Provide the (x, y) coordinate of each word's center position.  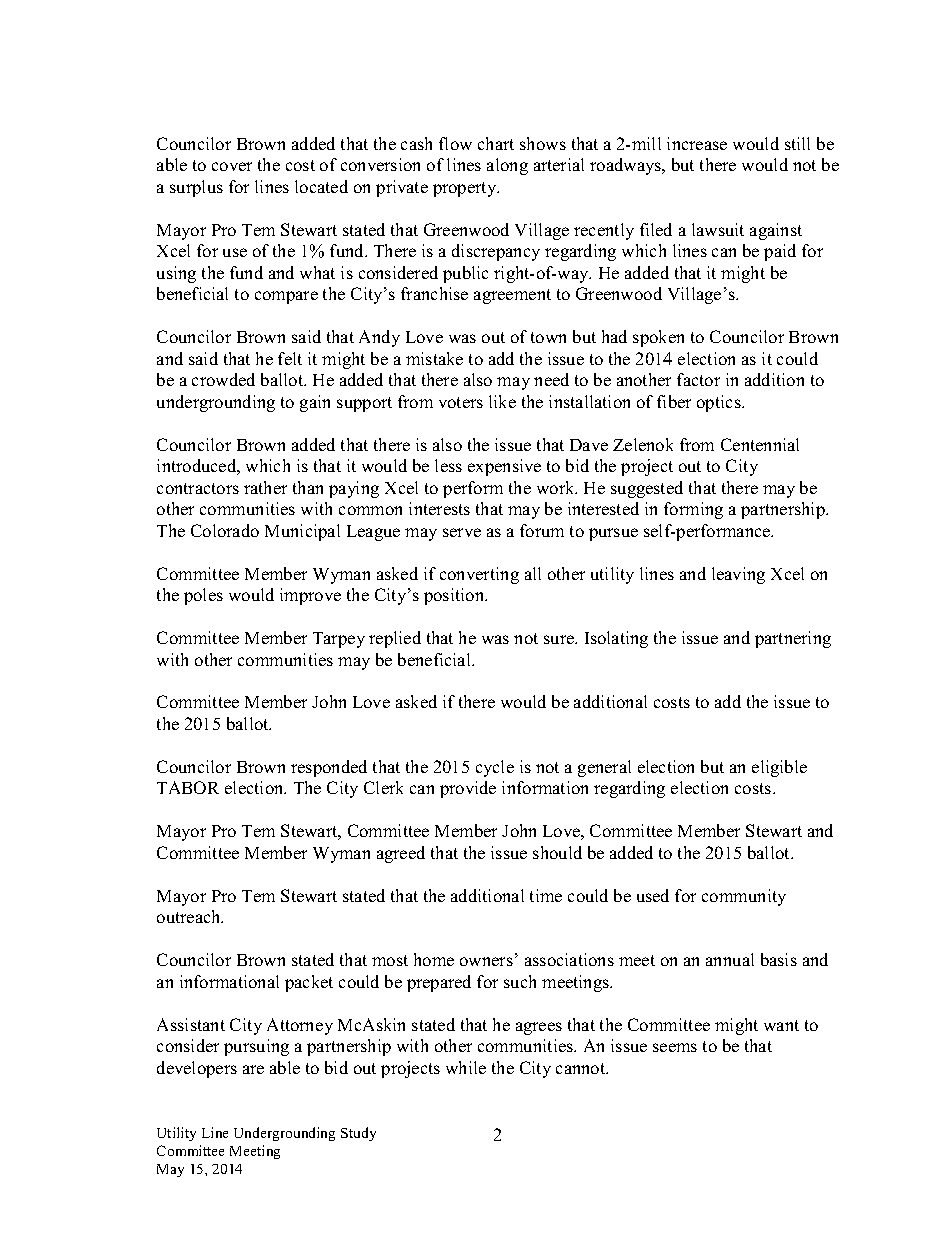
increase (697, 143)
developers (197, 1069)
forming (693, 510)
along (507, 166)
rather (265, 487)
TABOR (188, 787)
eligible (779, 768)
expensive (504, 467)
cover (232, 166)
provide (468, 789)
